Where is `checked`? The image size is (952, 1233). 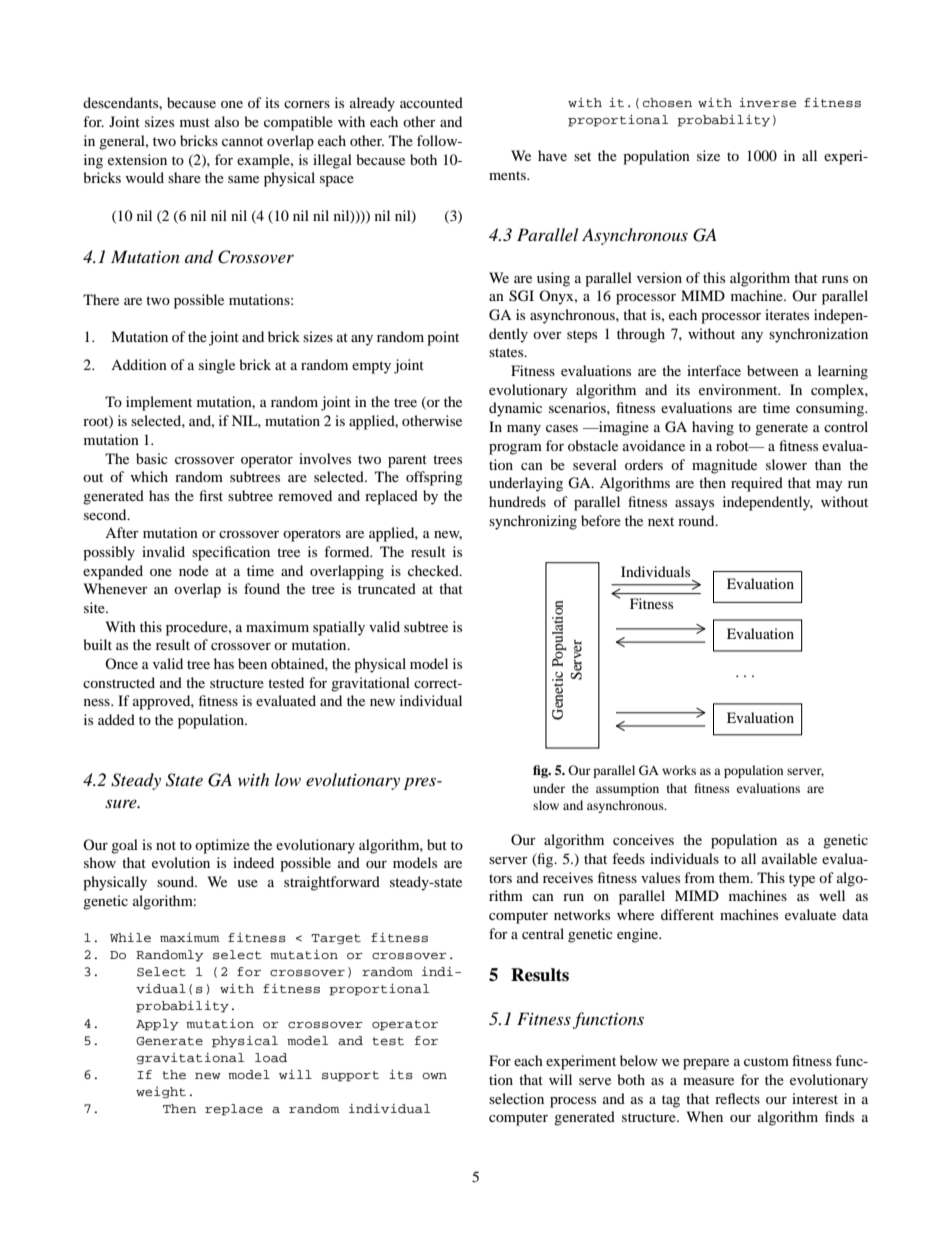 checked is located at coordinates (434, 570).
